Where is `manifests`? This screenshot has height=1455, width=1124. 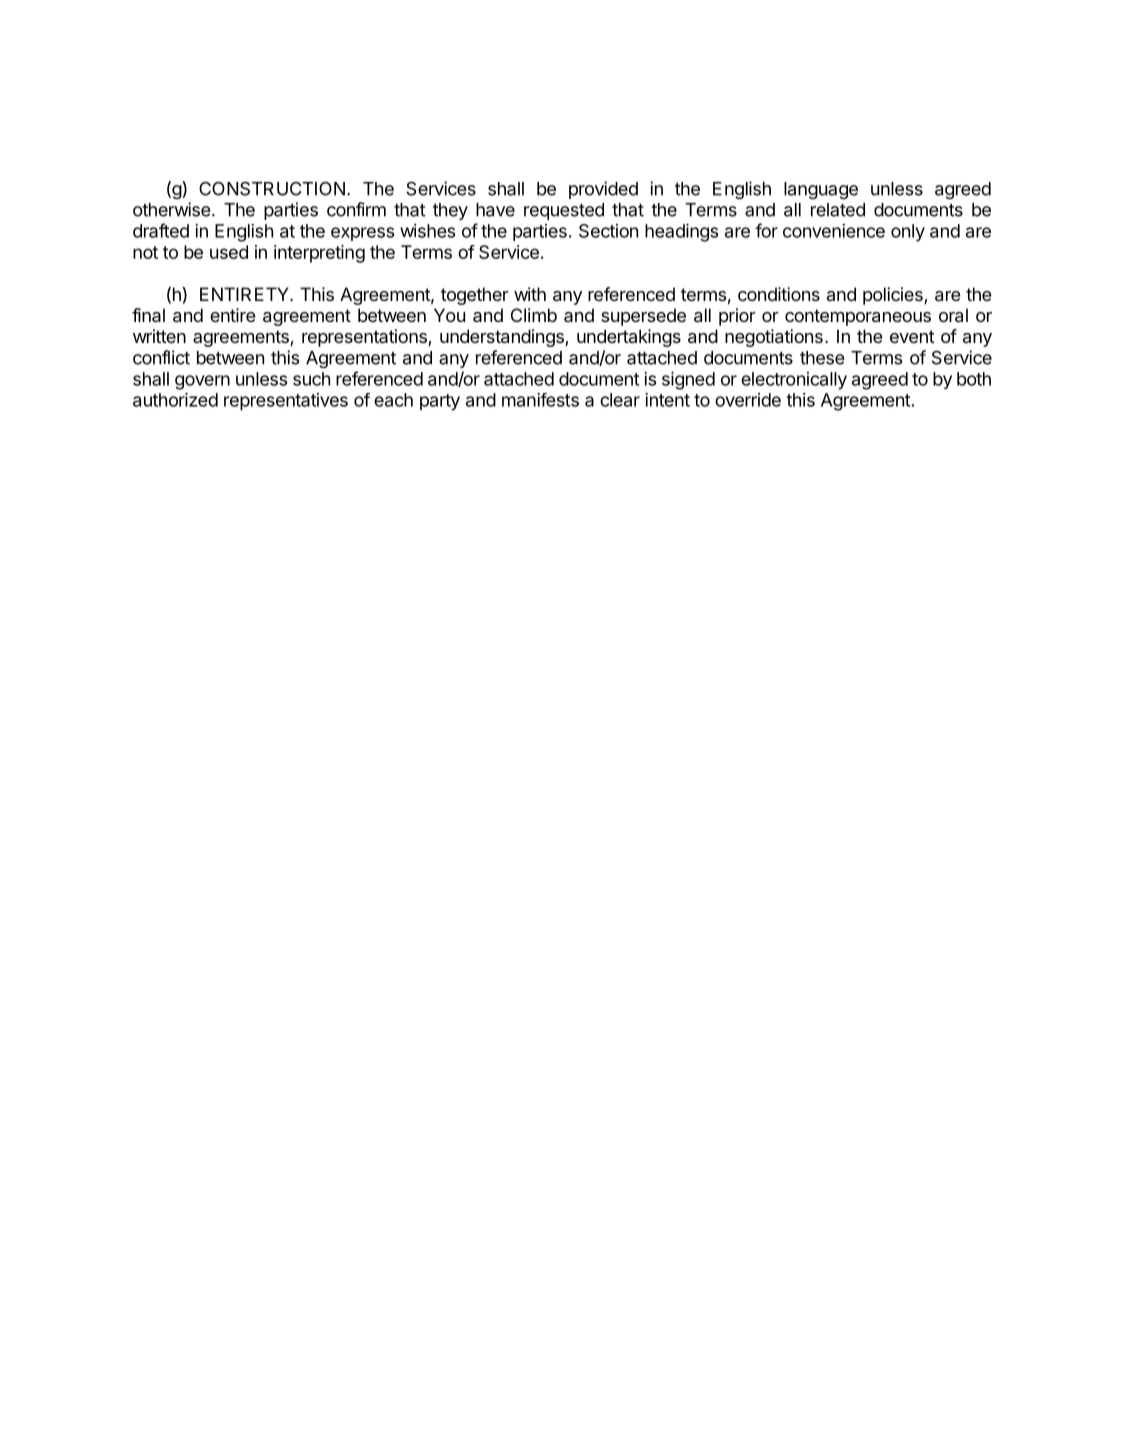 manifests is located at coordinates (540, 400).
